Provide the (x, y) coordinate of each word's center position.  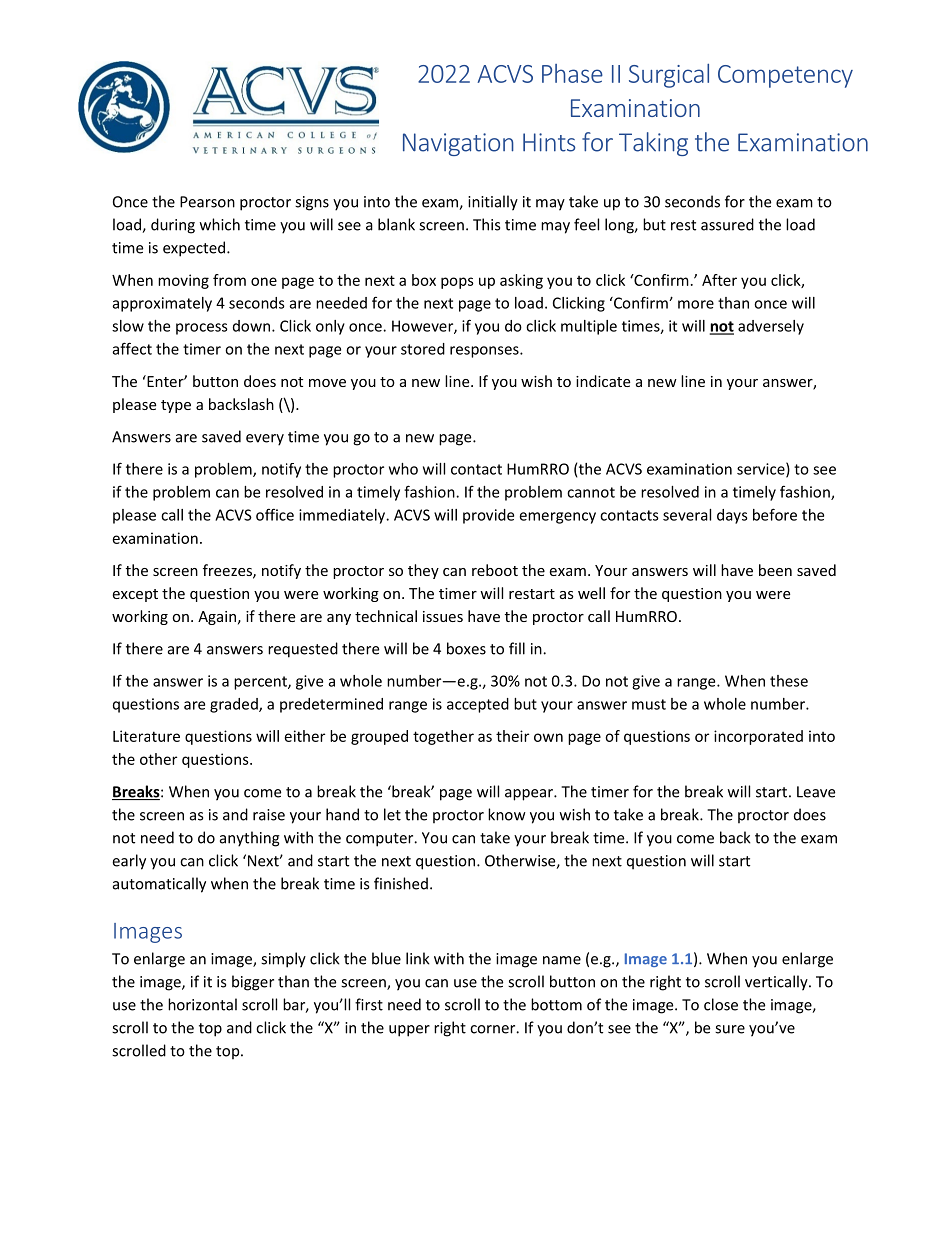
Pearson (207, 202)
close (721, 1004)
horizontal (202, 1004)
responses (485, 352)
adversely (771, 327)
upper (409, 1031)
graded (235, 705)
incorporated (758, 737)
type (176, 406)
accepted (478, 705)
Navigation (458, 144)
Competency (785, 76)
